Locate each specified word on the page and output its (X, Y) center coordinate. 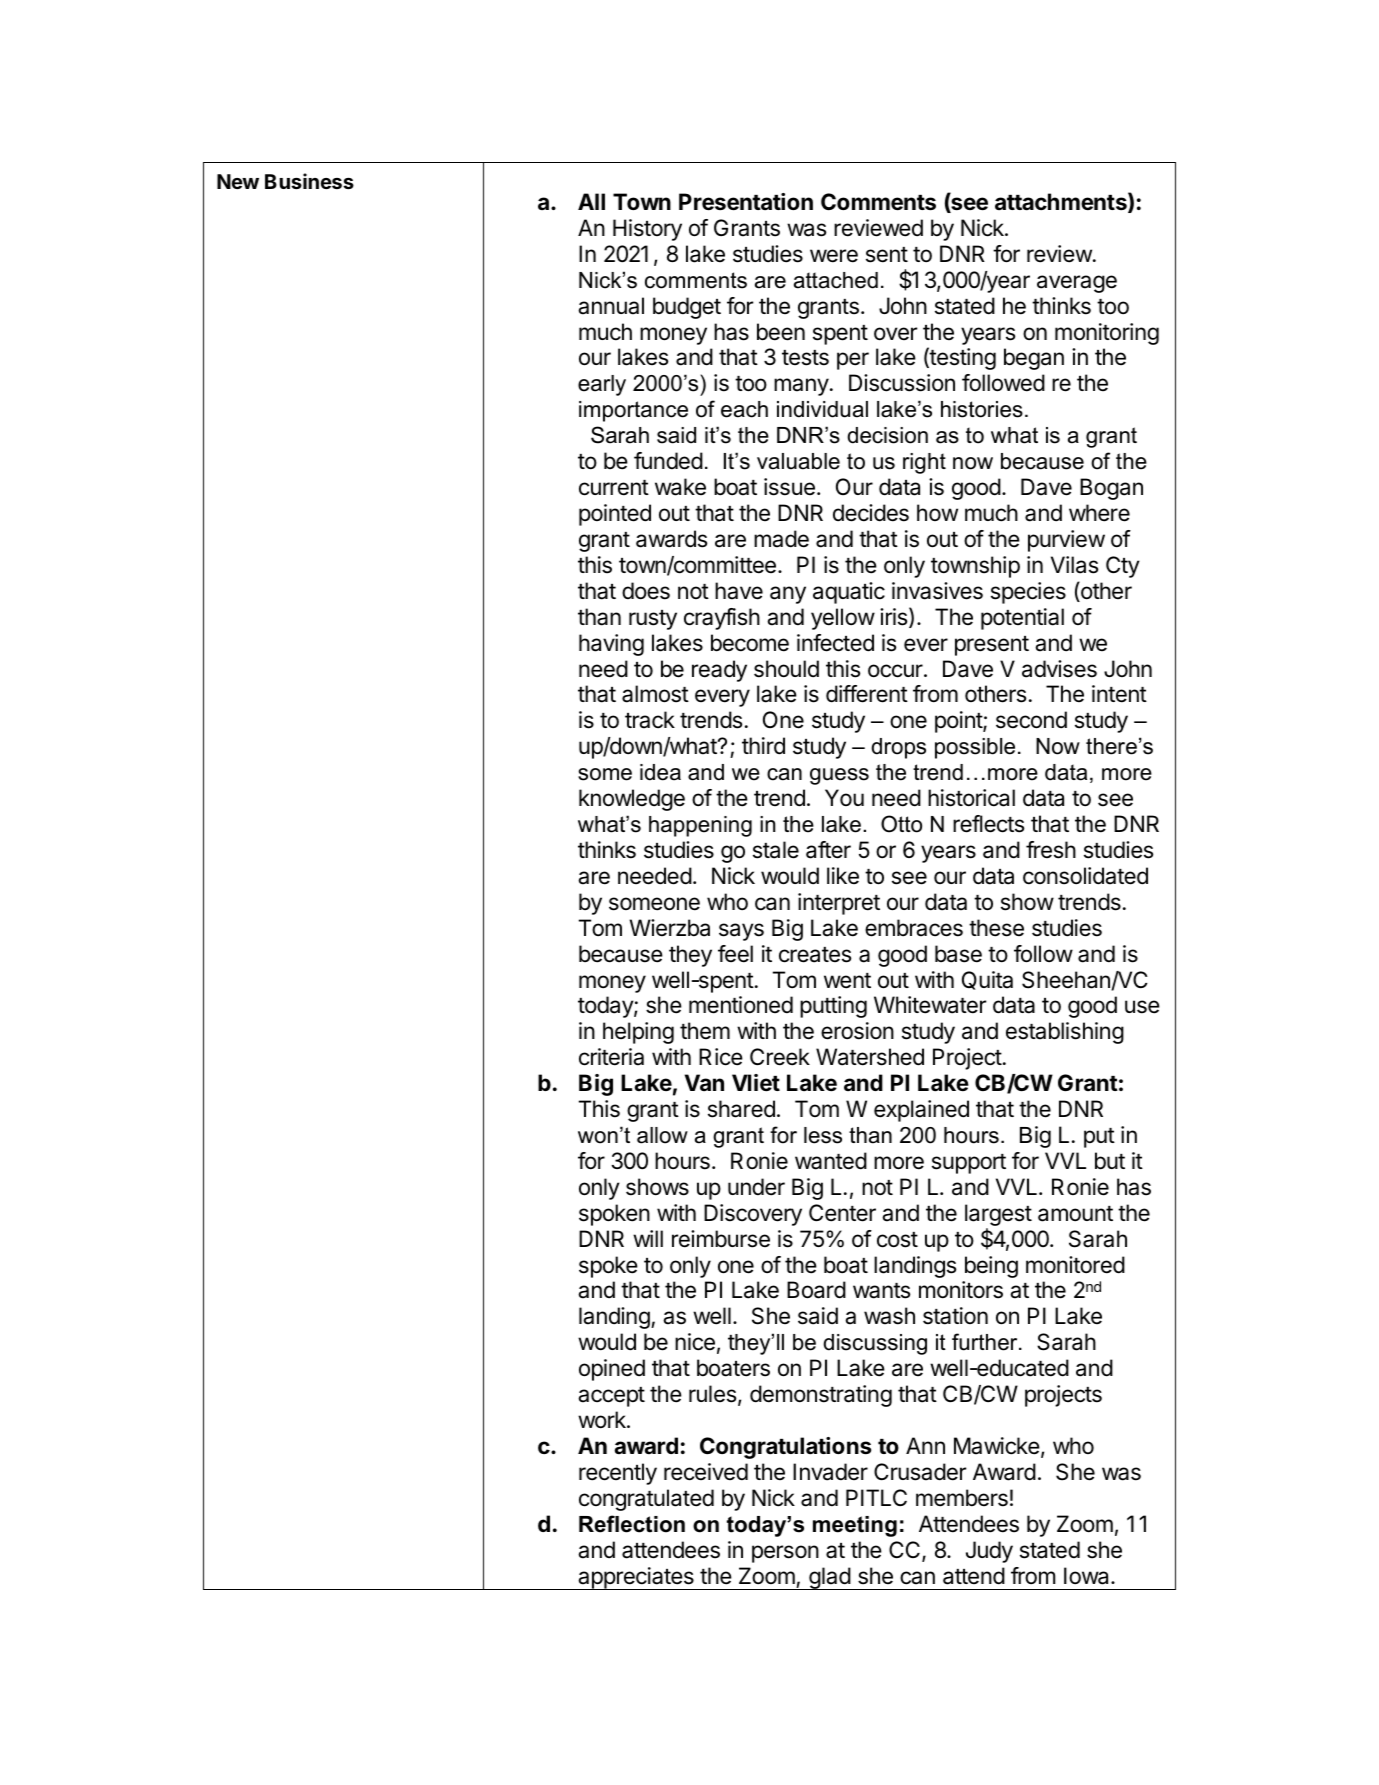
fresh (1051, 850)
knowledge (632, 800)
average (1077, 284)
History (647, 230)
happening (700, 826)
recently (618, 1474)
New (238, 181)
